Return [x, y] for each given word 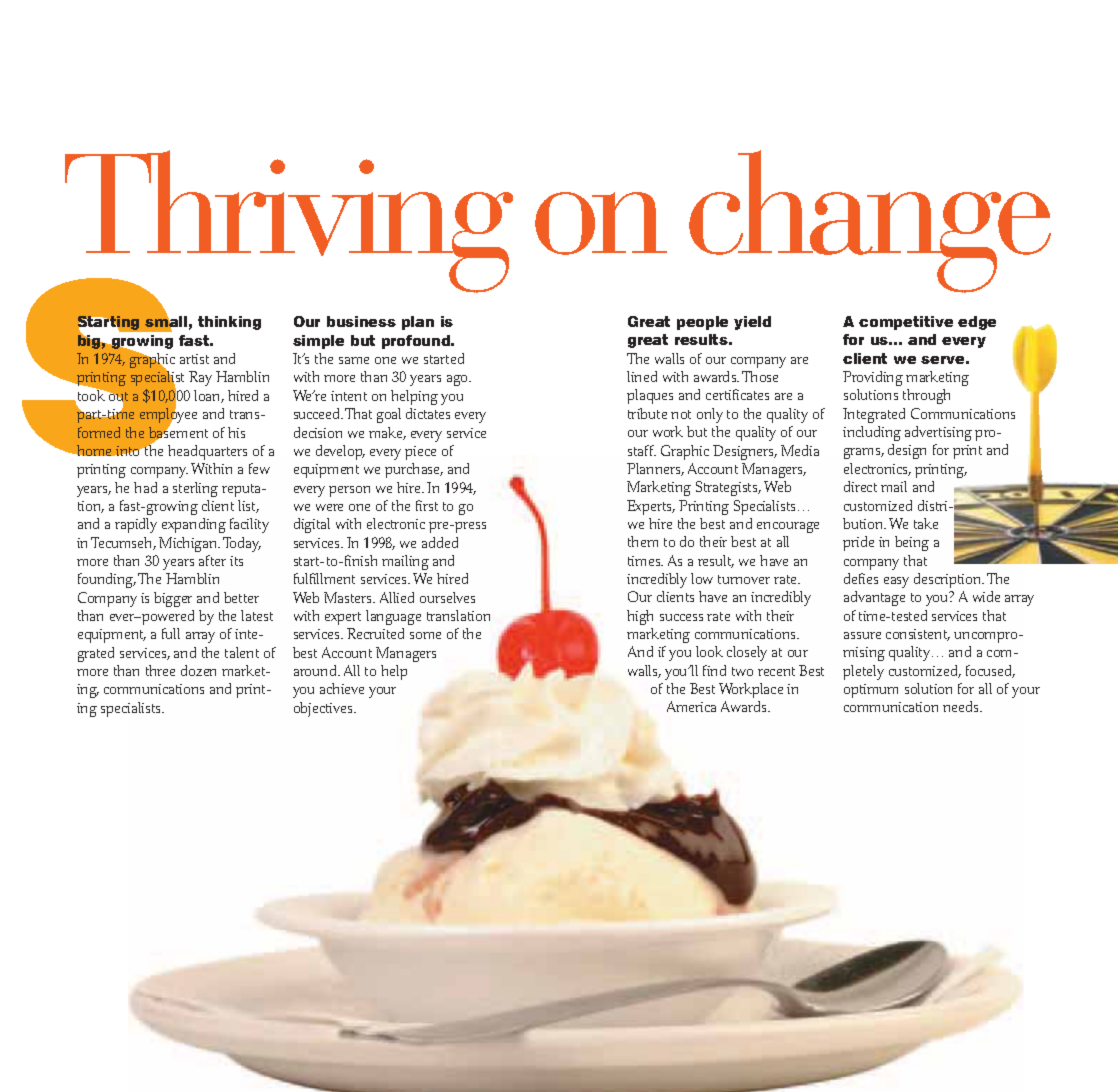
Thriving [288, 222]
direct [860, 486]
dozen [198, 670]
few [259, 468]
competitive [906, 323]
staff [642, 450]
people [702, 323]
